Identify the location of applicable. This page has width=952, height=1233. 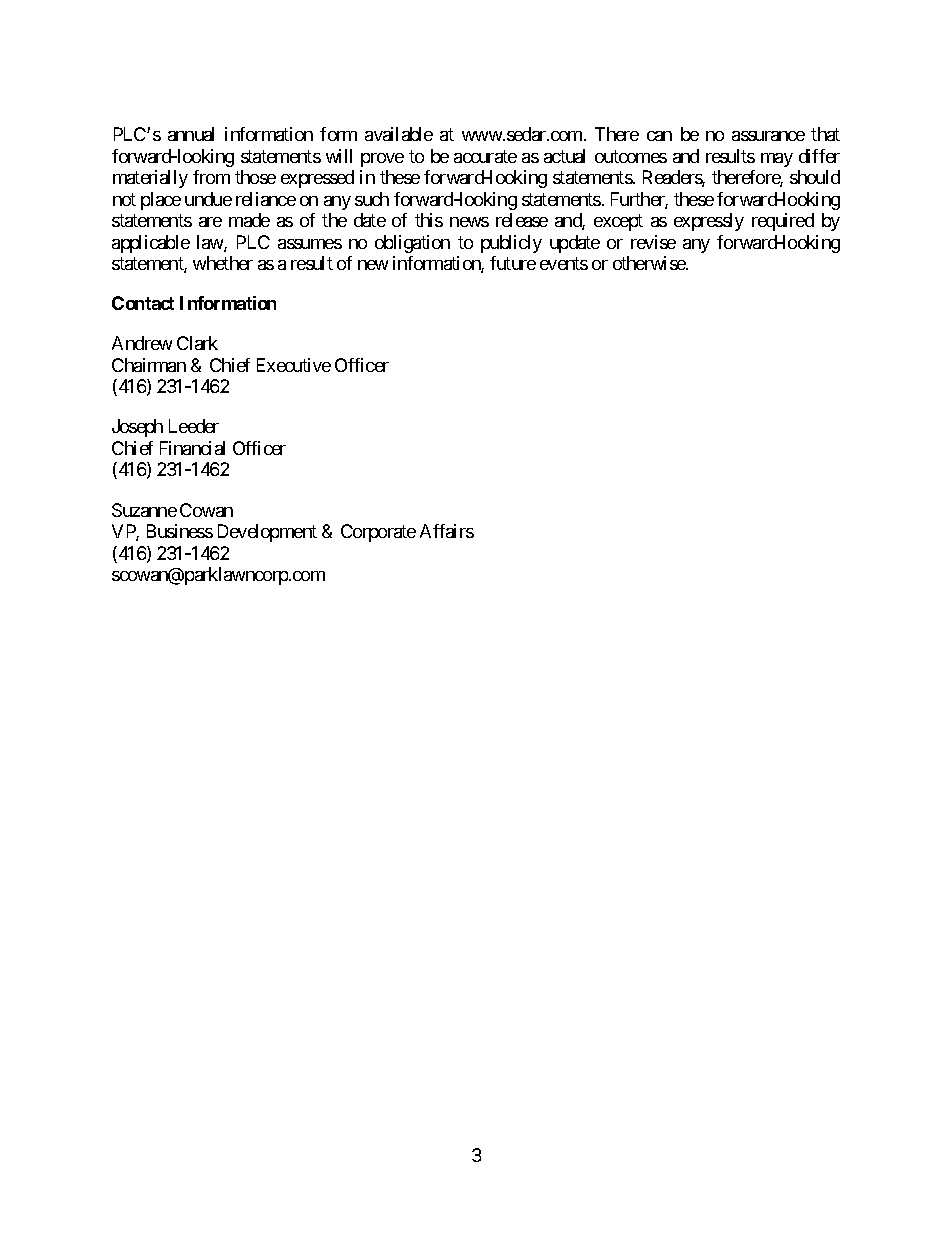
(151, 244).
